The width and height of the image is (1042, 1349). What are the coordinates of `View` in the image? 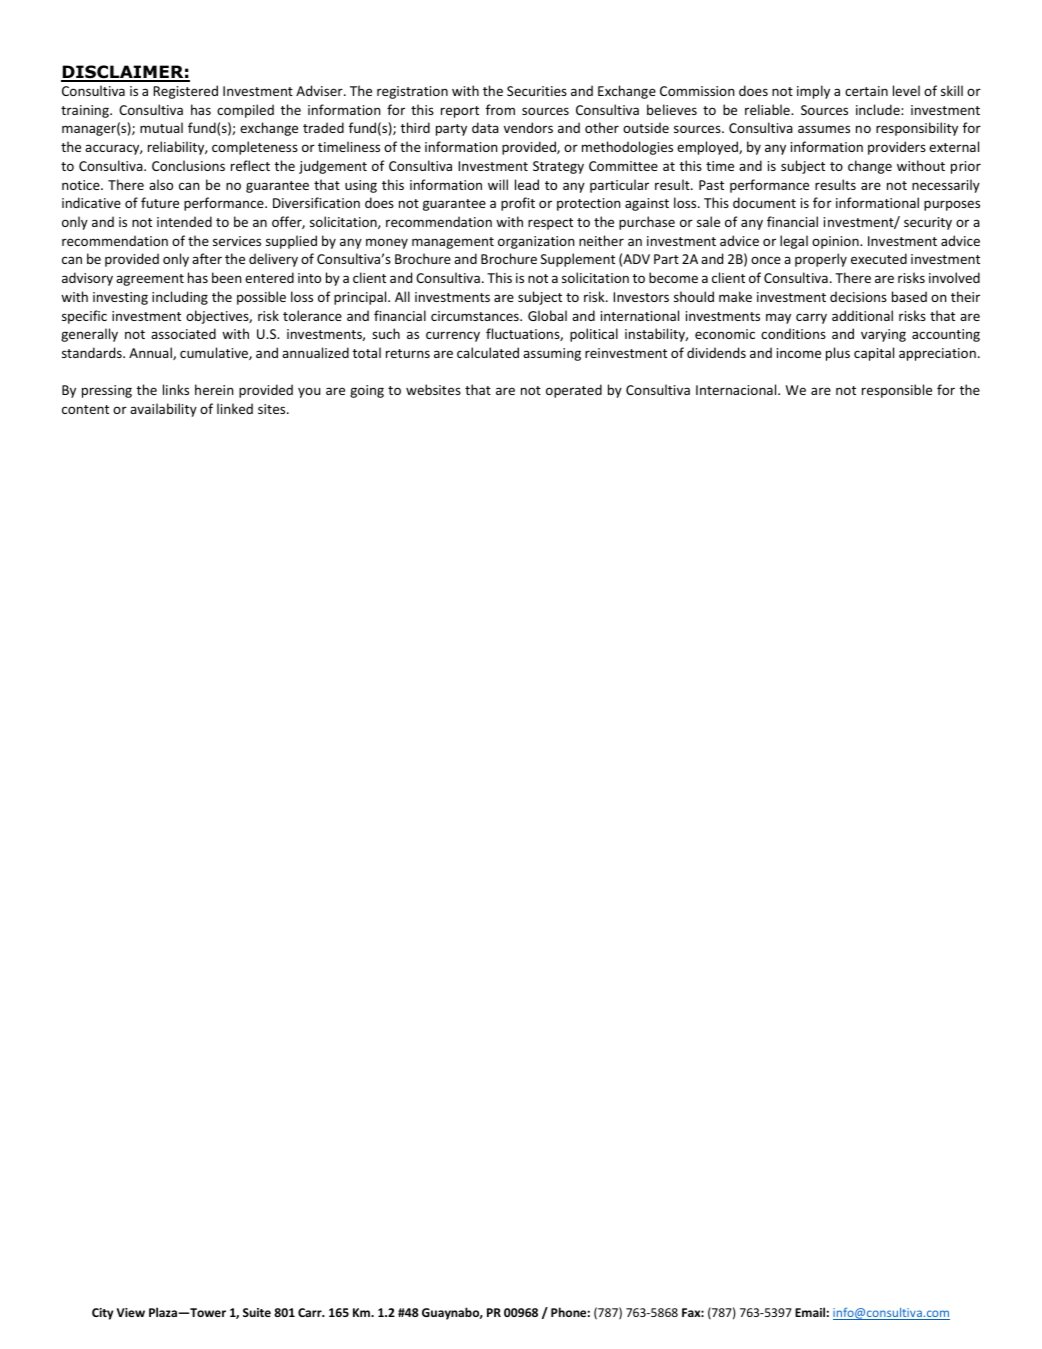 It's located at (131, 1312).
